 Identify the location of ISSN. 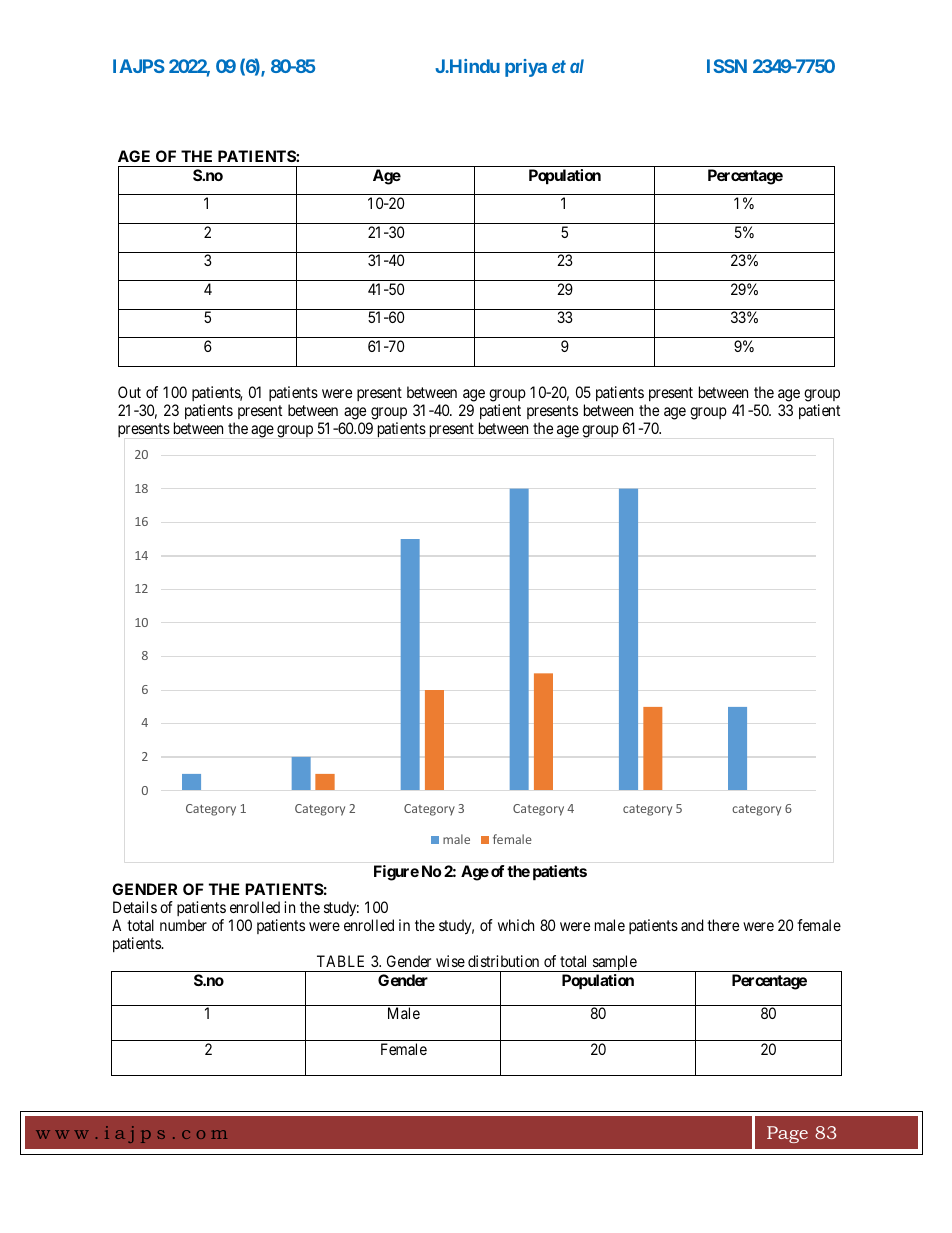
(727, 66).
